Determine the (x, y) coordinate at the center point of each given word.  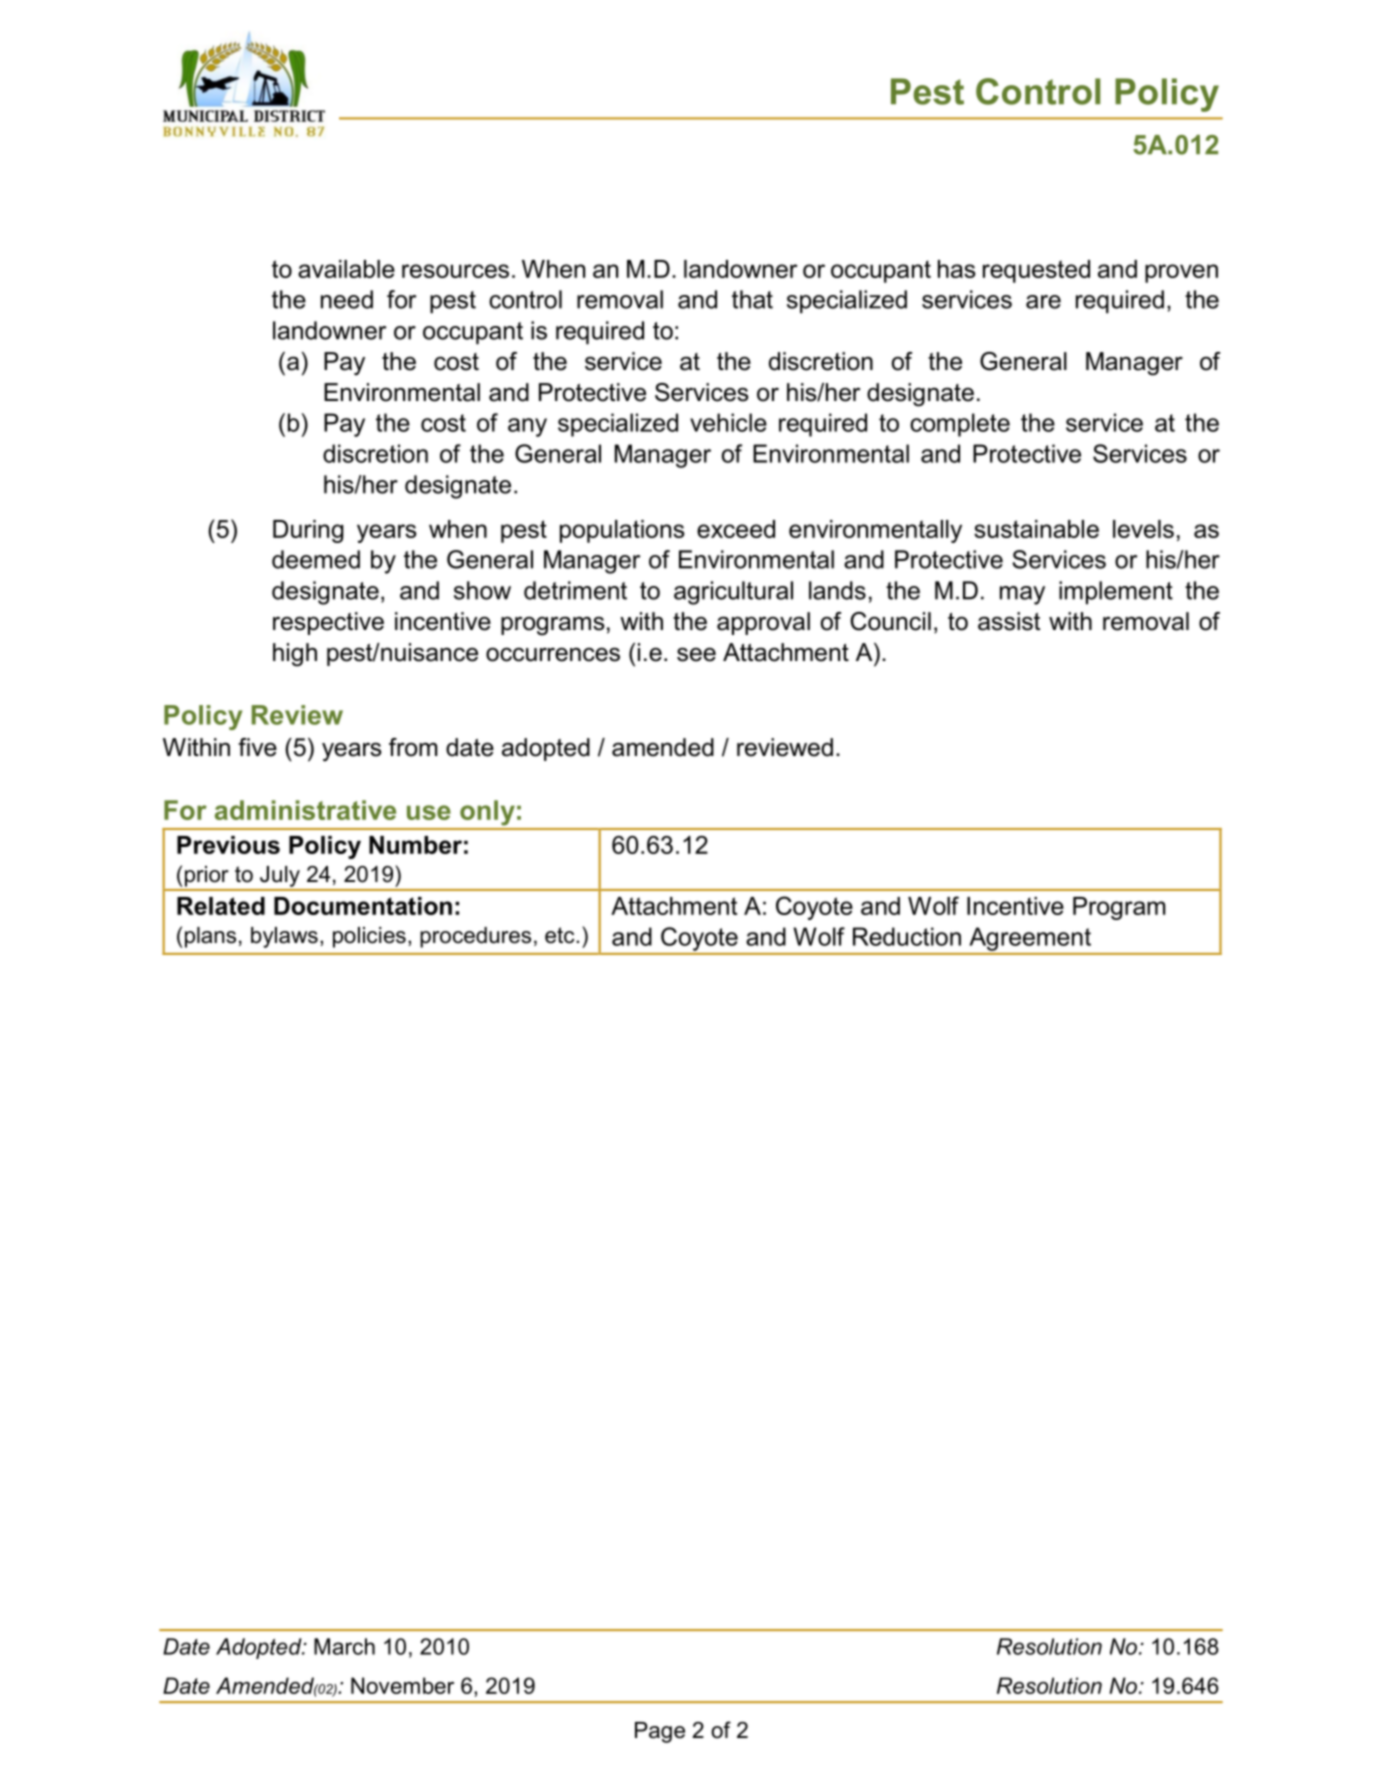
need (347, 299)
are (1043, 302)
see (696, 654)
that (752, 299)
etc (561, 935)
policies (369, 937)
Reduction (907, 936)
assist (1009, 621)
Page (660, 1732)
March (344, 1646)
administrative (305, 810)
